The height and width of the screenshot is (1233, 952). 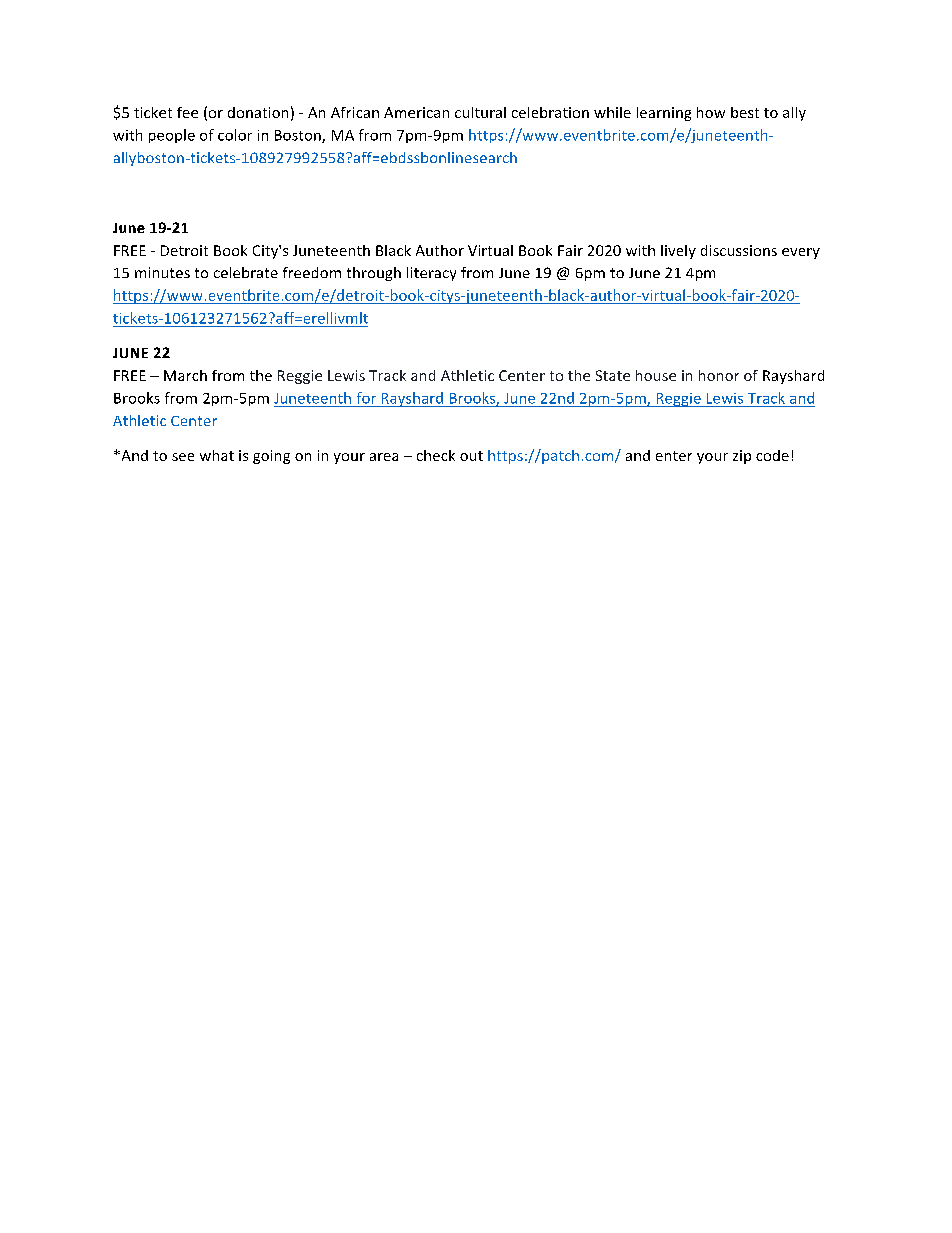 I want to click on literacy, so click(x=431, y=274).
